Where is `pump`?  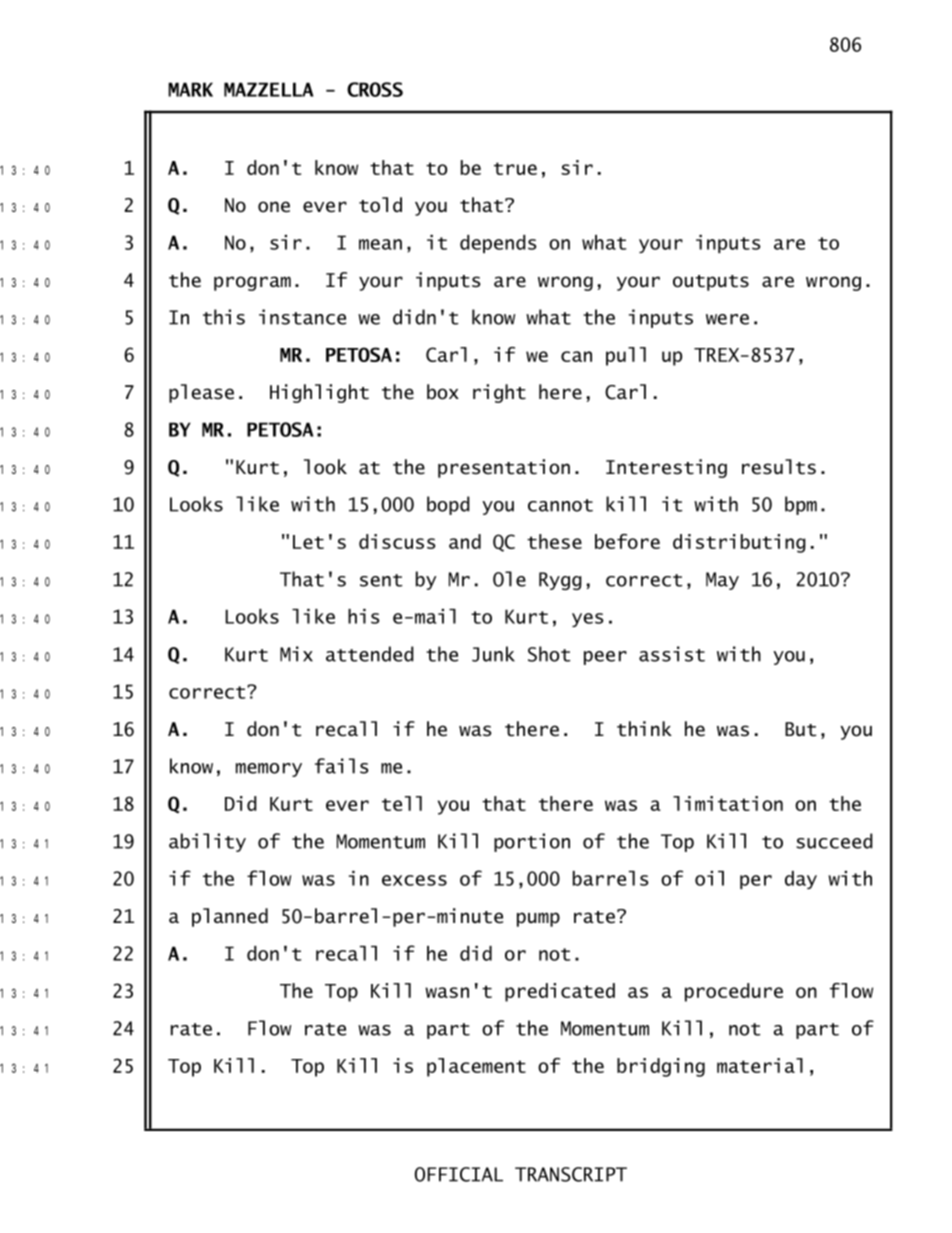
pump is located at coordinates (538, 919).
